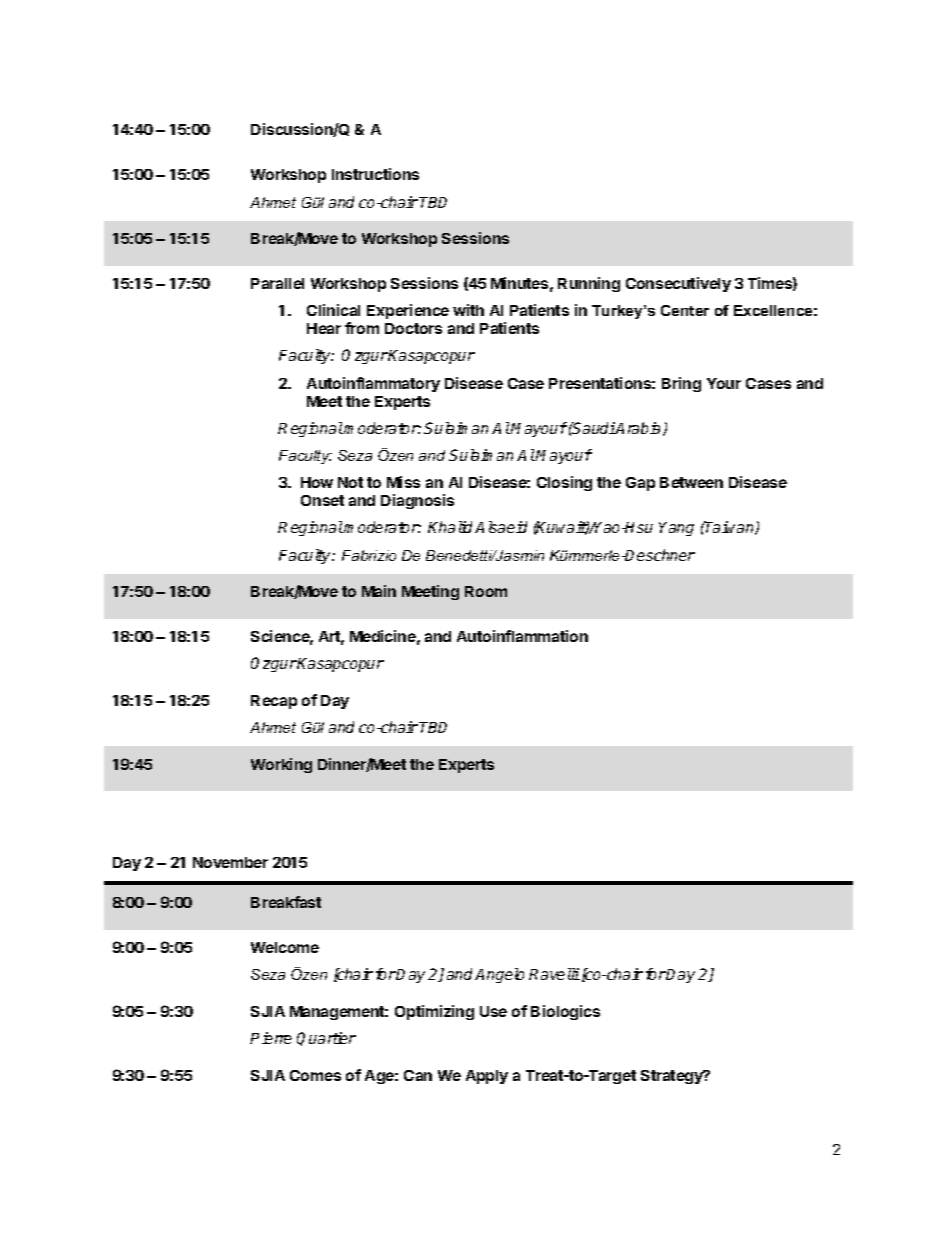  I want to click on Recap, so click(274, 702).
